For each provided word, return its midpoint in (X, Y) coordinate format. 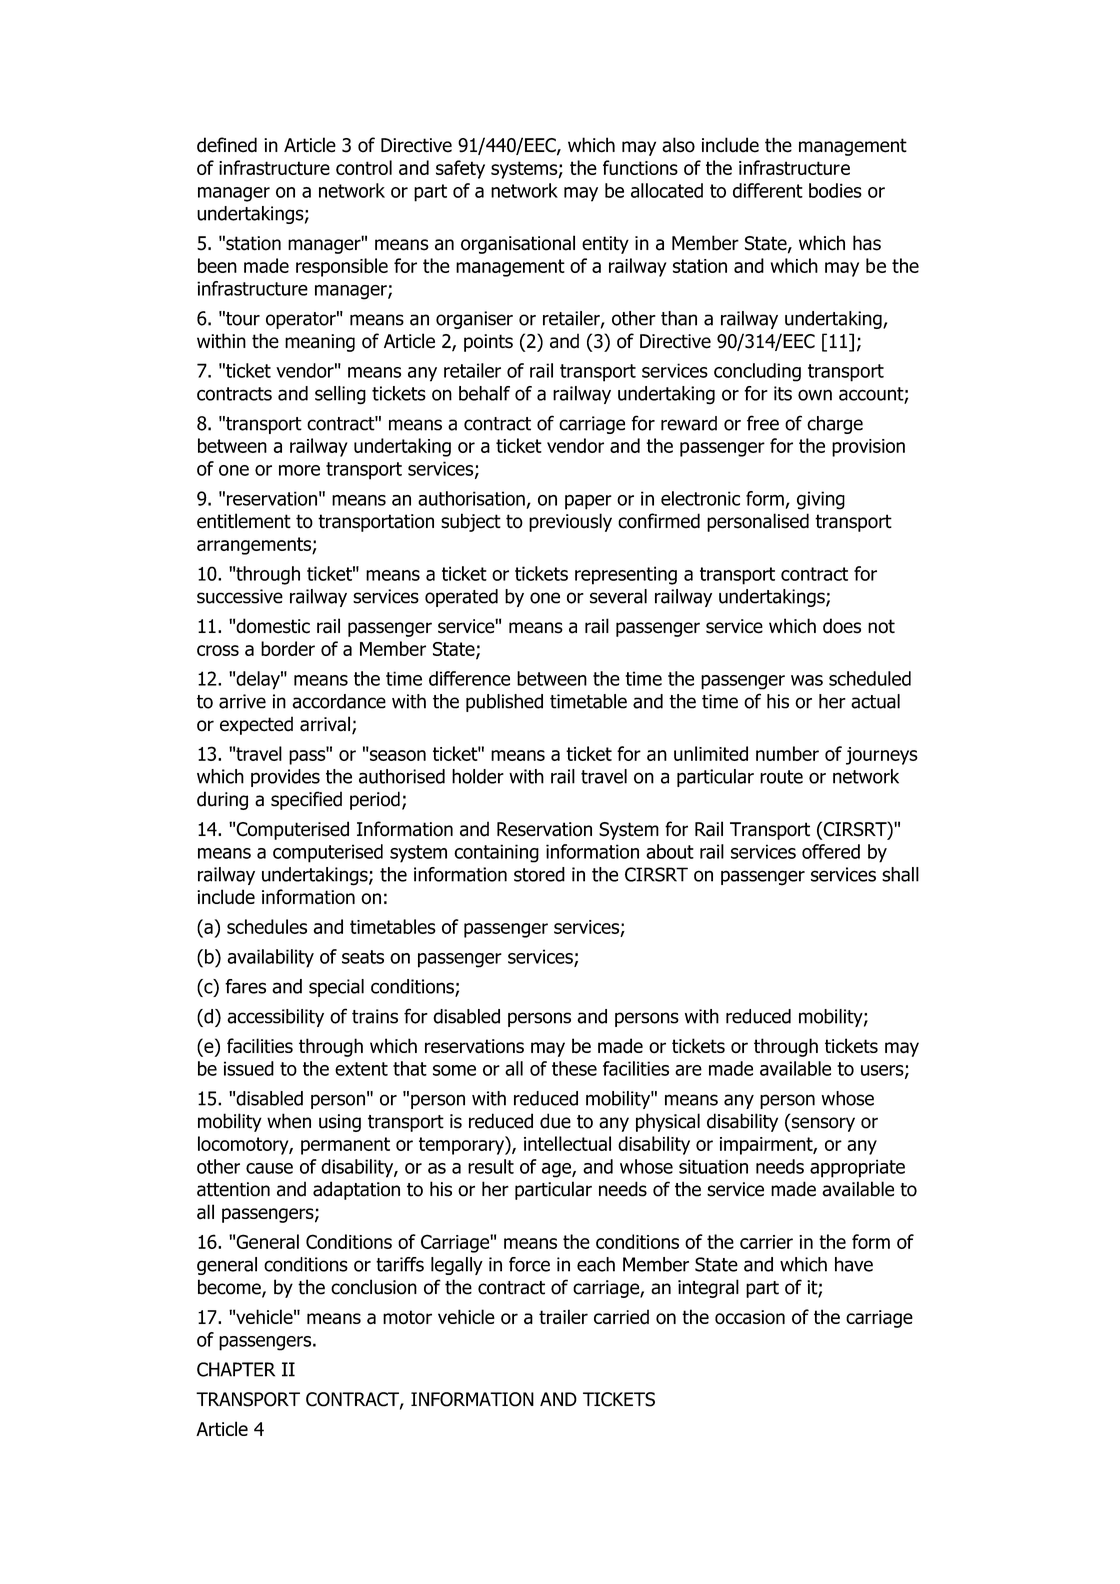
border (288, 648)
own (815, 395)
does (842, 626)
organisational (518, 244)
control (364, 167)
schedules (267, 926)
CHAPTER (236, 1369)
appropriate (857, 1168)
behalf (484, 393)
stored (539, 874)
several (618, 596)
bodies (835, 190)
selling (340, 395)
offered (831, 851)
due (555, 1121)
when (289, 1121)
